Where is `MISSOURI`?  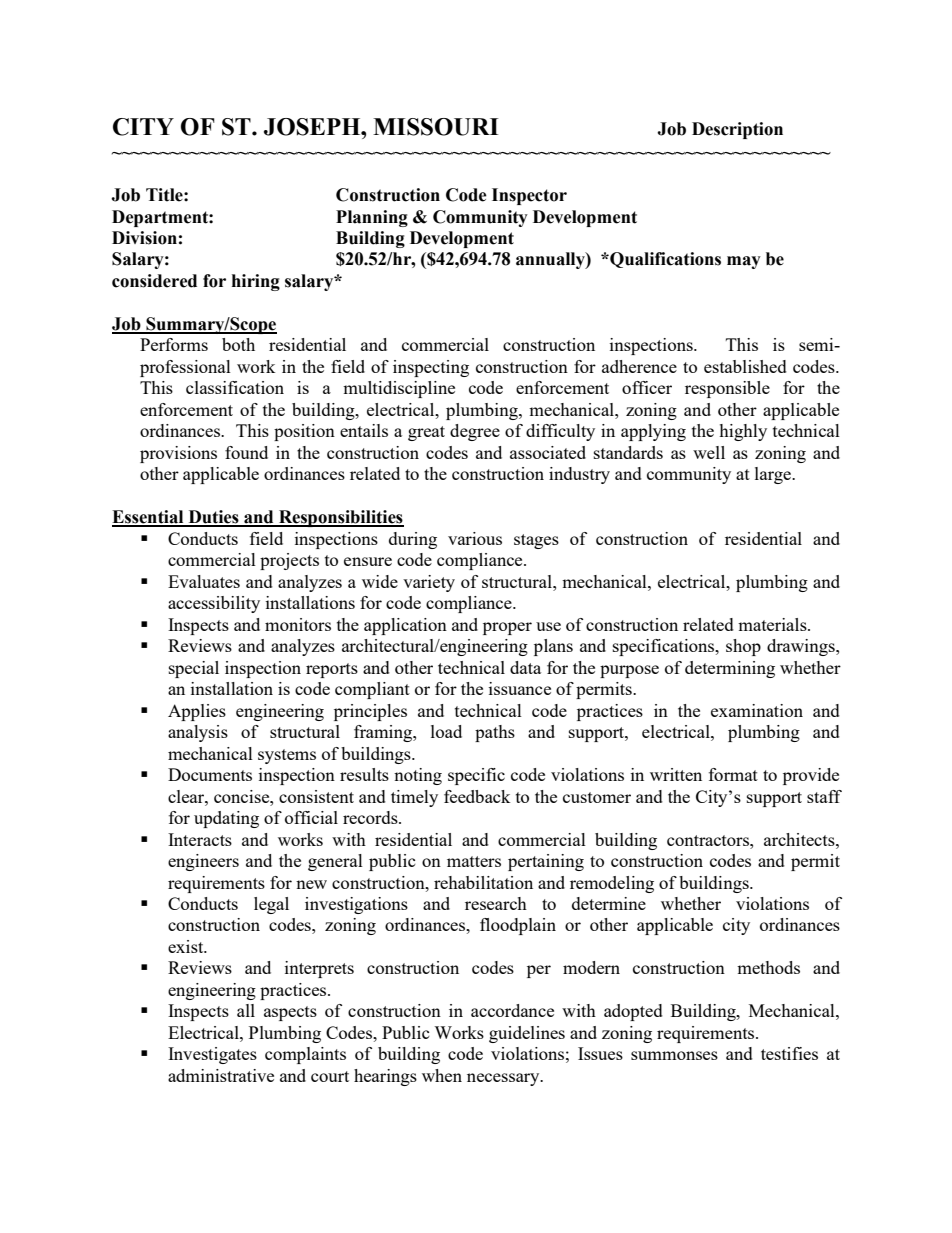
MISSOURI is located at coordinates (436, 127).
